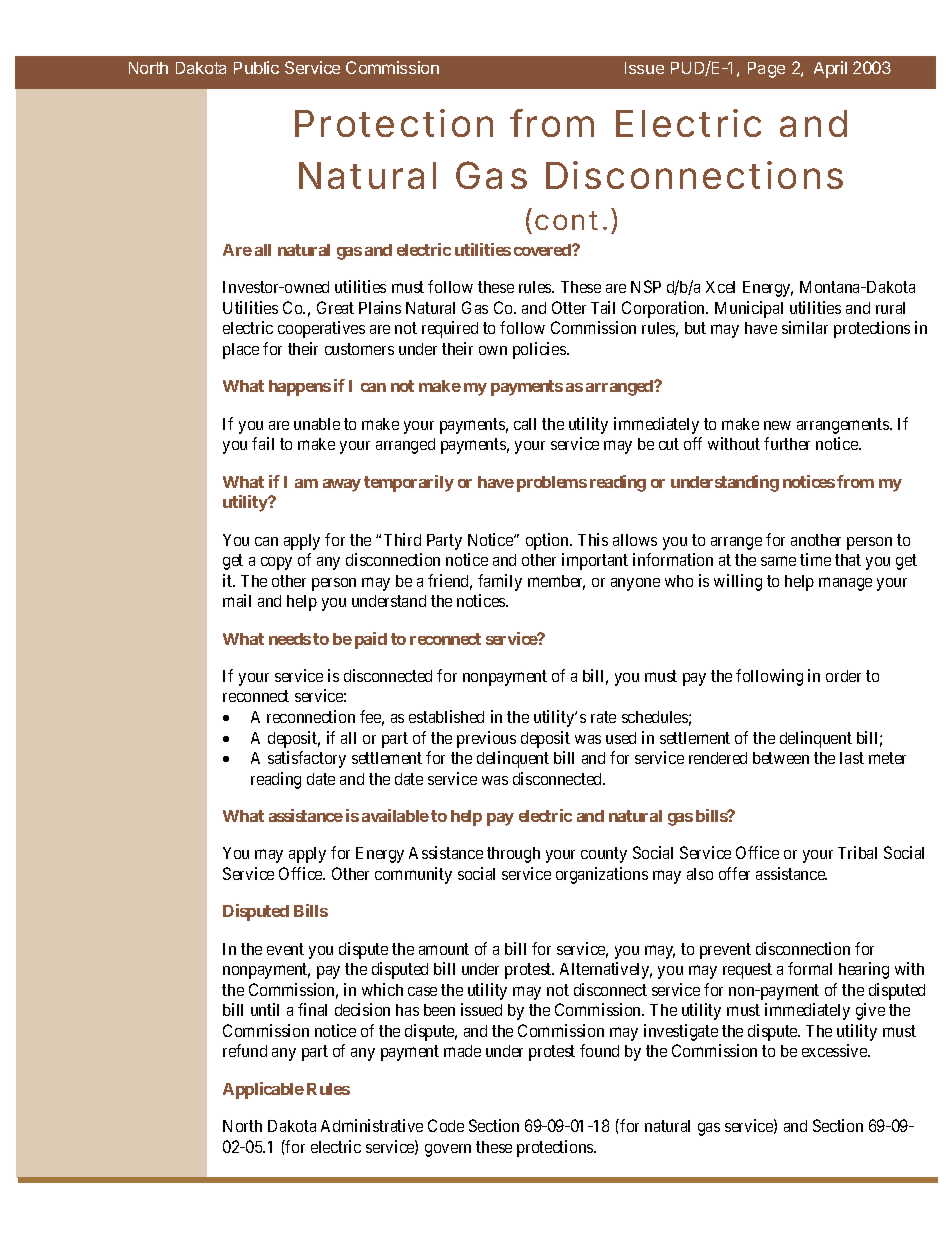  I want to click on Administrative, so click(372, 1125).
